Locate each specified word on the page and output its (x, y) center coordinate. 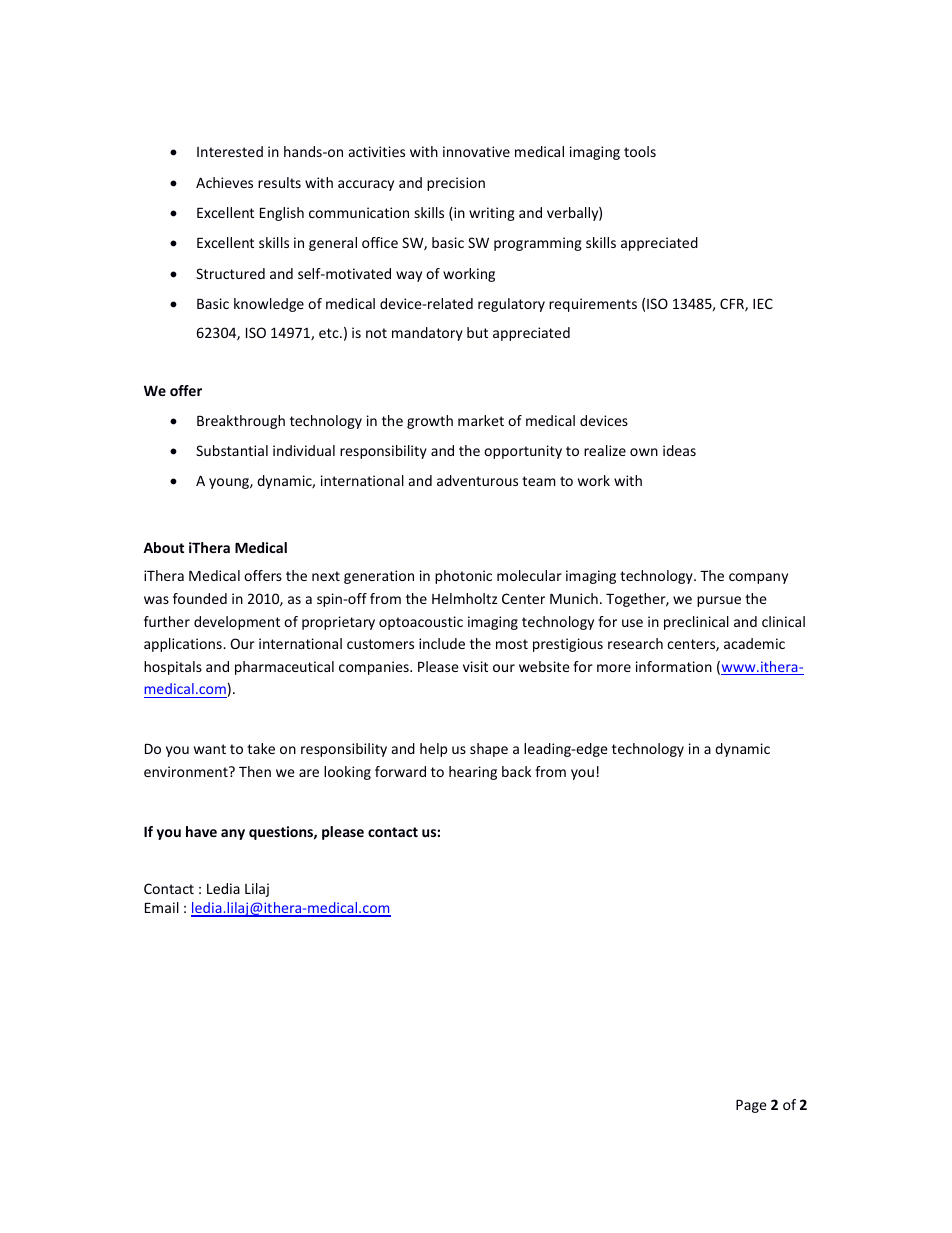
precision (456, 184)
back (516, 771)
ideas (679, 450)
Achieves (224, 182)
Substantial (232, 450)
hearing (473, 773)
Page (751, 1106)
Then (255, 771)
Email (162, 907)
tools (640, 151)
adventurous (477, 480)
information (674, 666)
